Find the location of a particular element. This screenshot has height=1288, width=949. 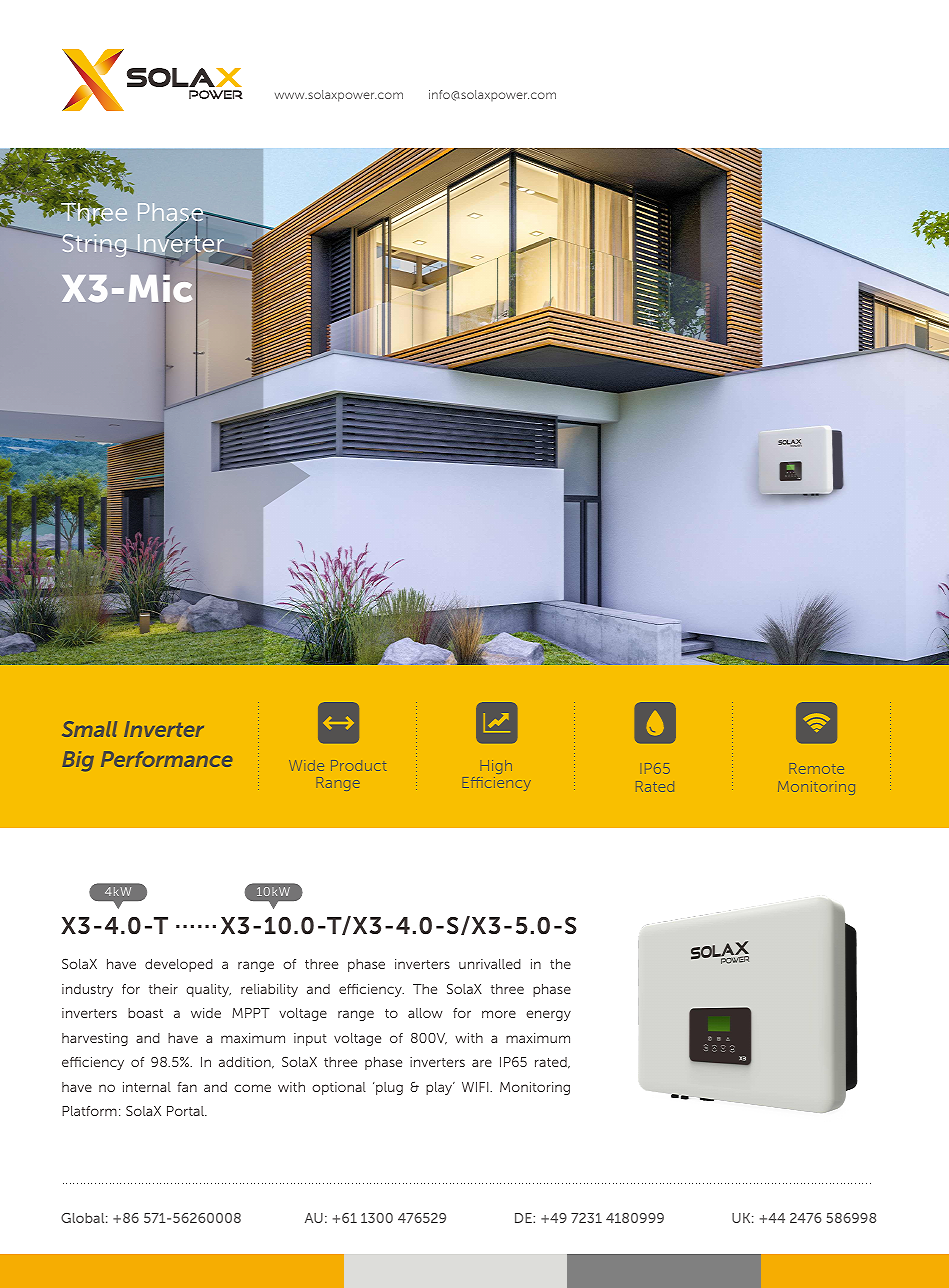

energy is located at coordinates (548, 1015).
